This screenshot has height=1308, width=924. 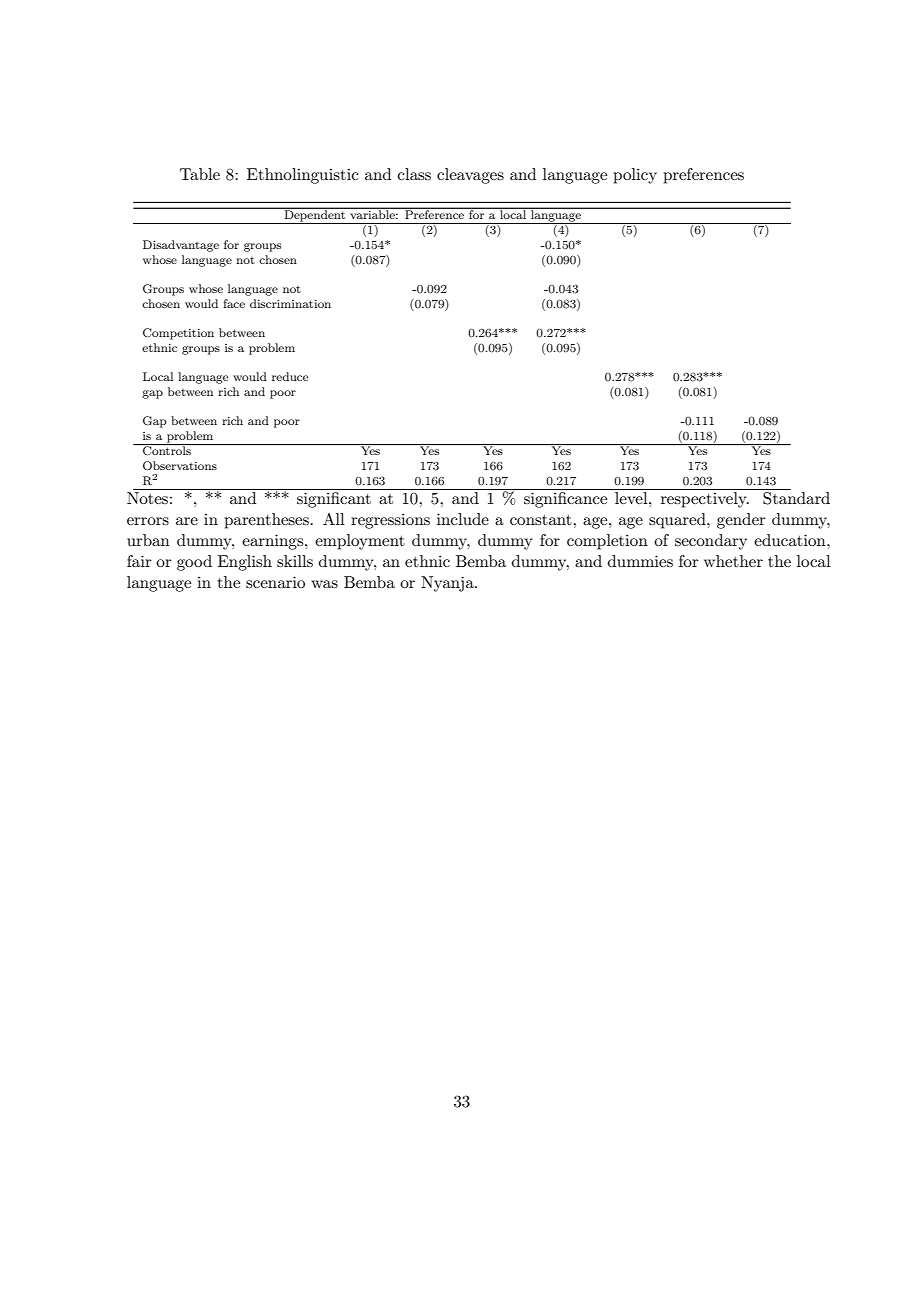 What do you see at coordinates (290, 376) in the screenshot?
I see `reduce` at bounding box center [290, 376].
